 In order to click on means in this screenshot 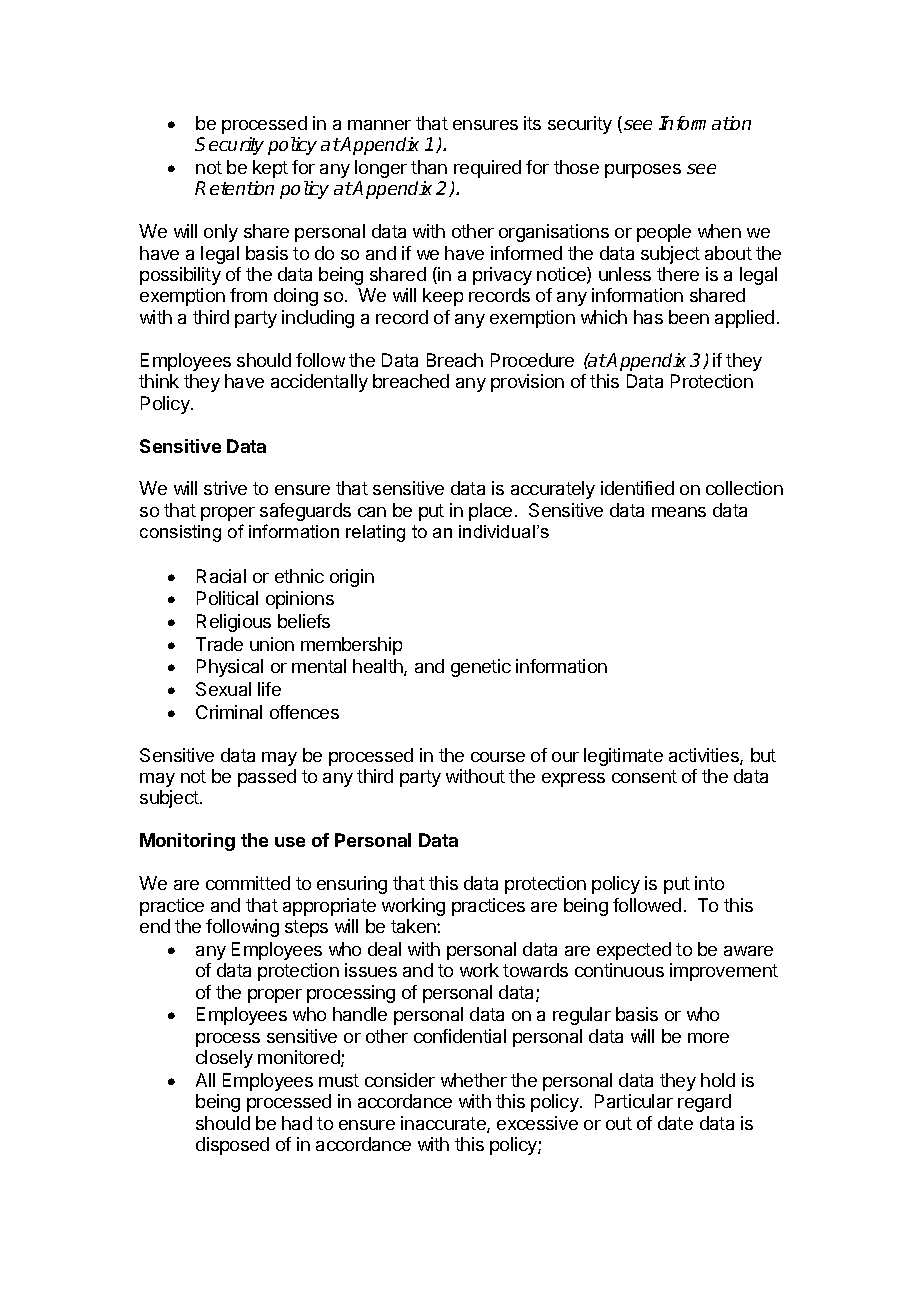, I will do `click(679, 512)`.
